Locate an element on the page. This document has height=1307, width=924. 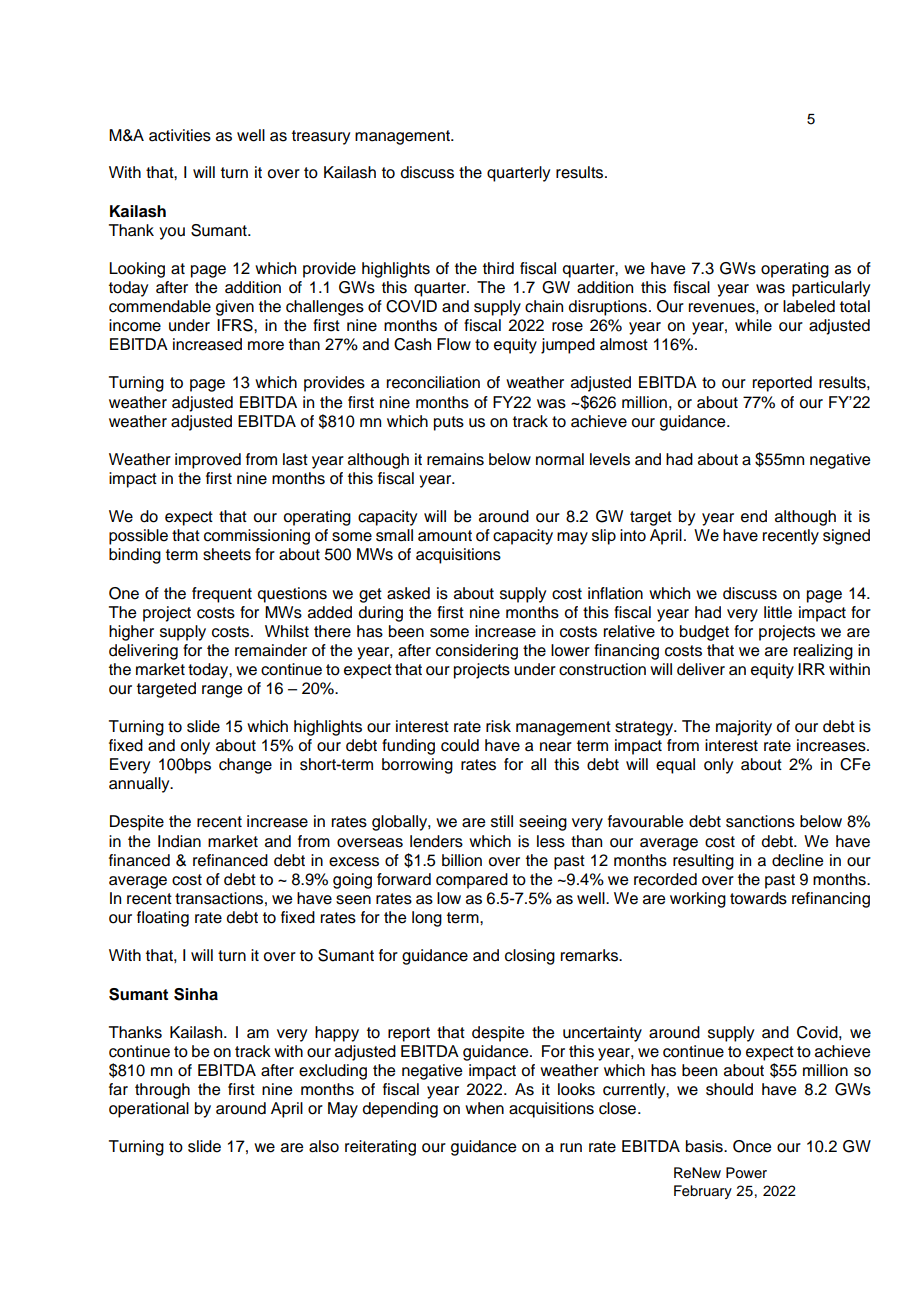
little is located at coordinates (778, 612).
